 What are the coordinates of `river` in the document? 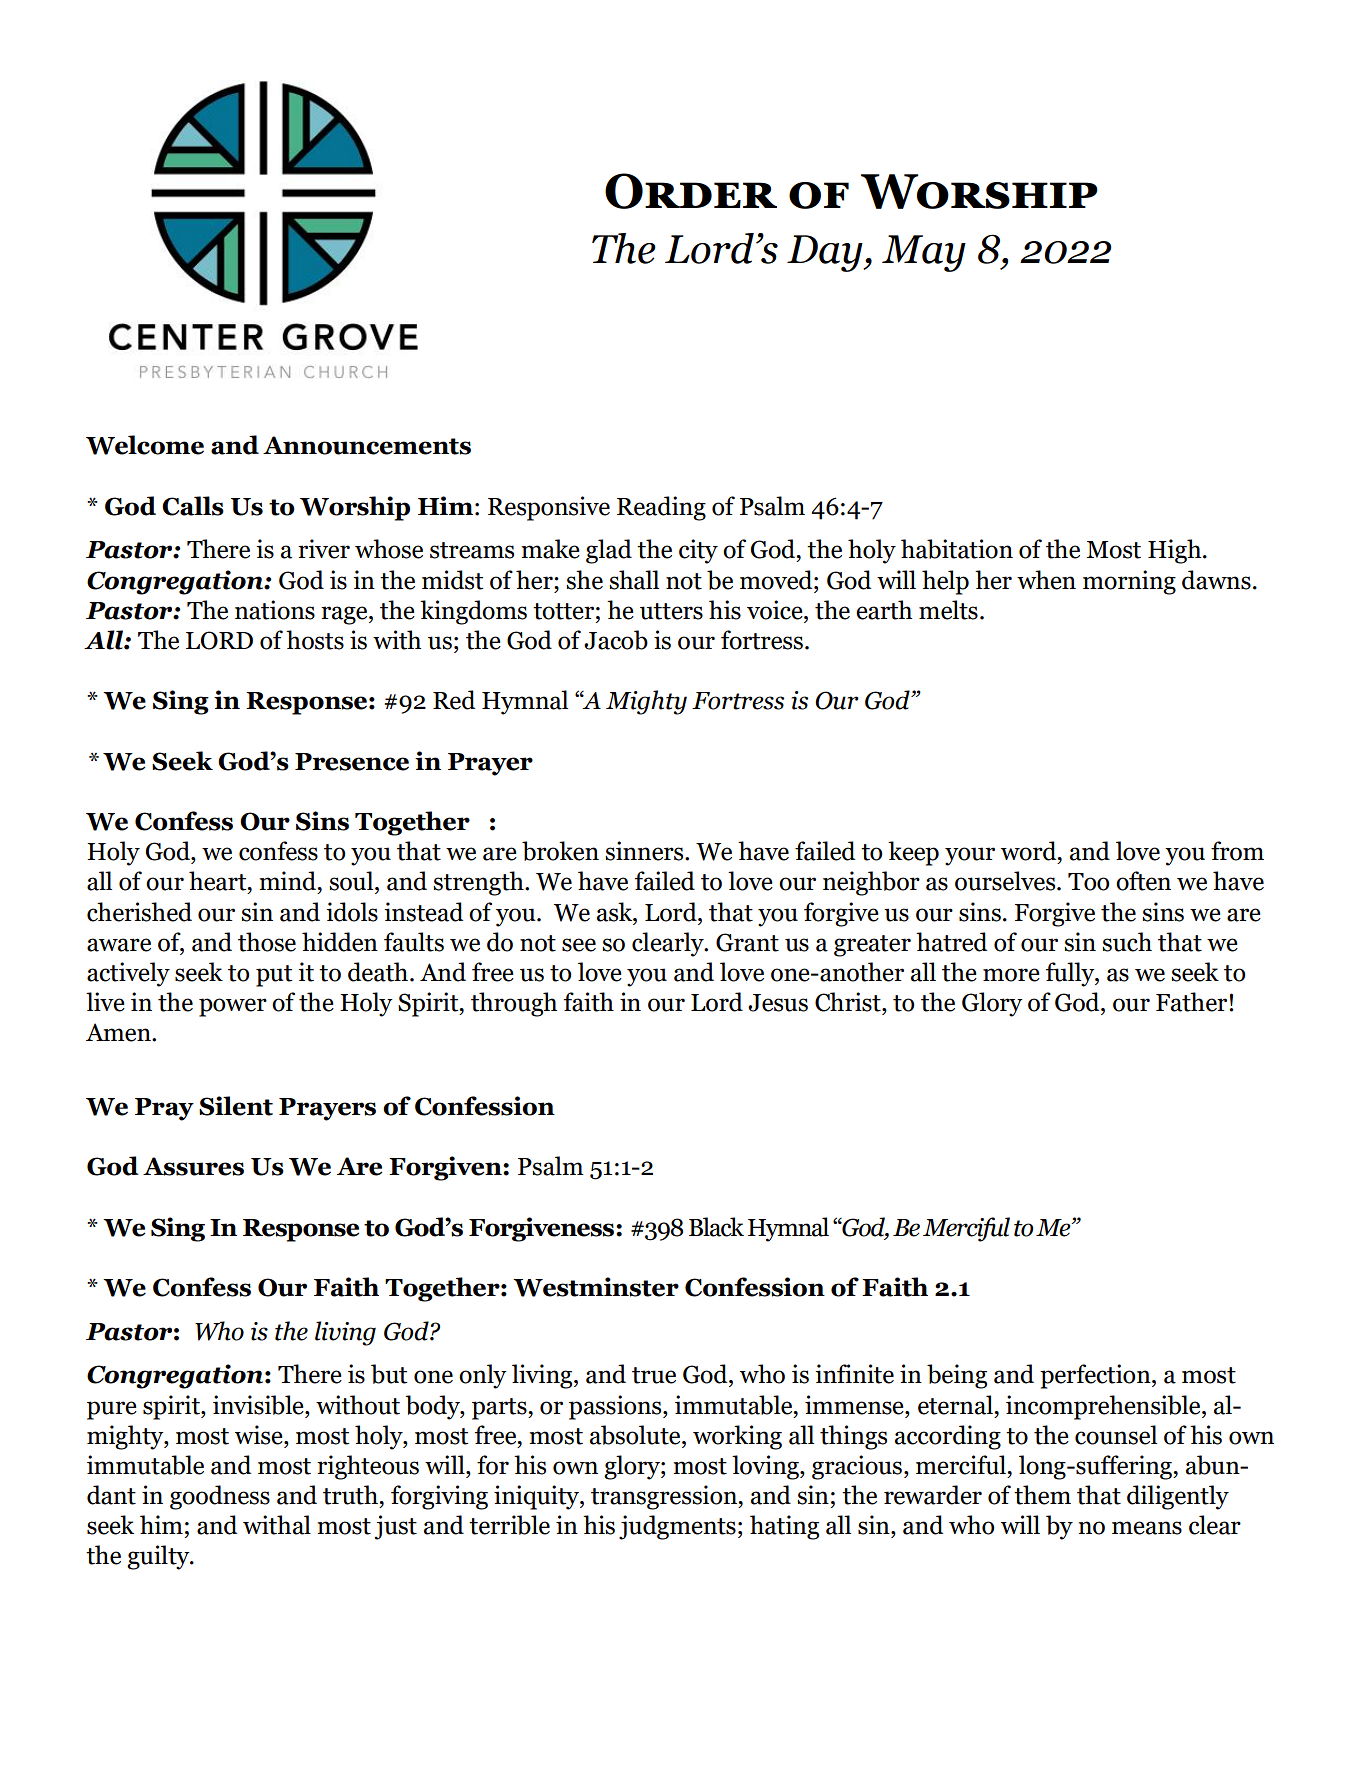 It's located at (324, 549).
